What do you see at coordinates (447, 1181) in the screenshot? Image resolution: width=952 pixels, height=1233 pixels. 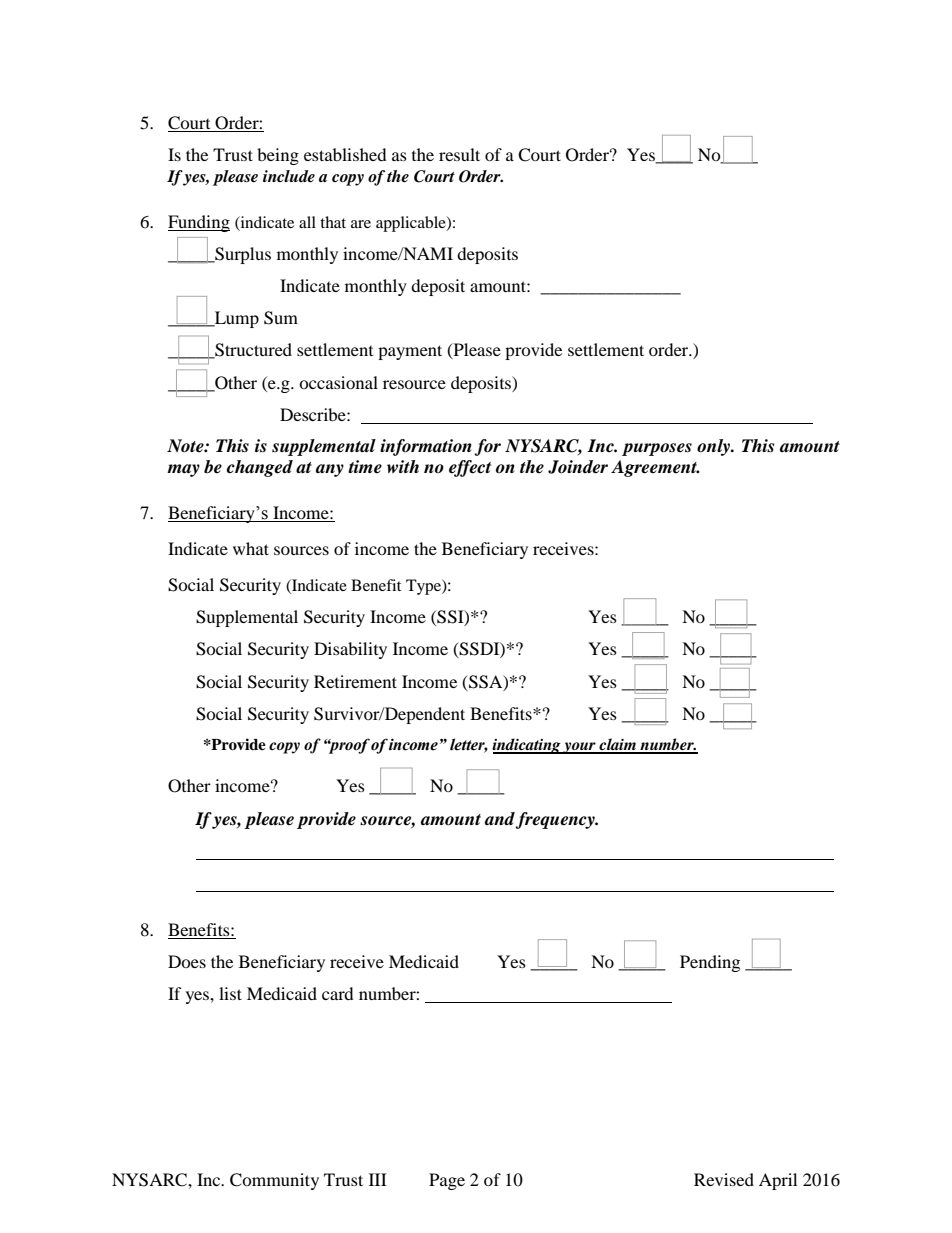 I see `Page` at bounding box center [447, 1181].
